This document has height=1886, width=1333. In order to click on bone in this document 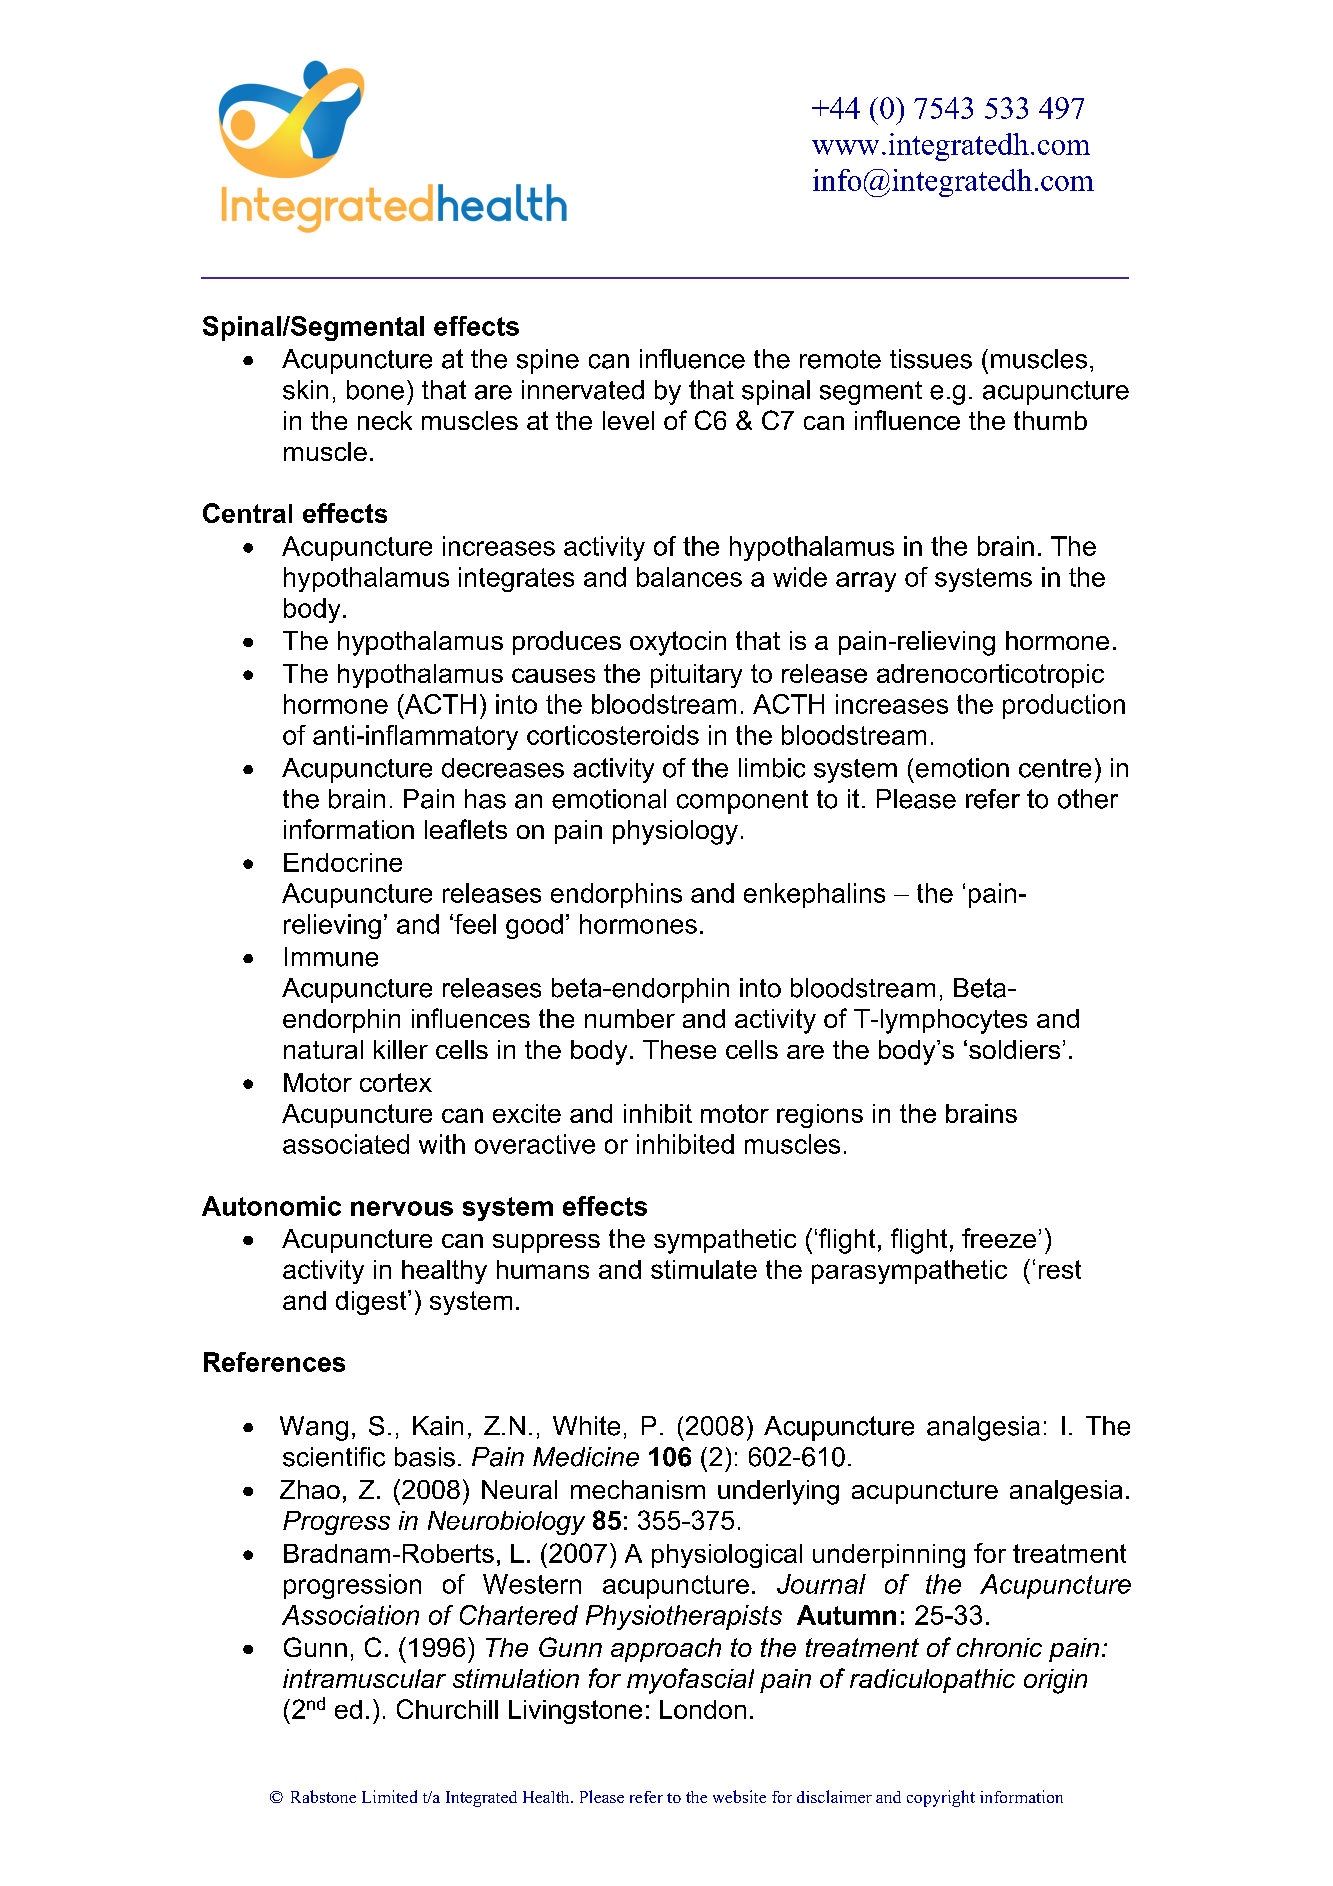, I will do `click(375, 390)`.
